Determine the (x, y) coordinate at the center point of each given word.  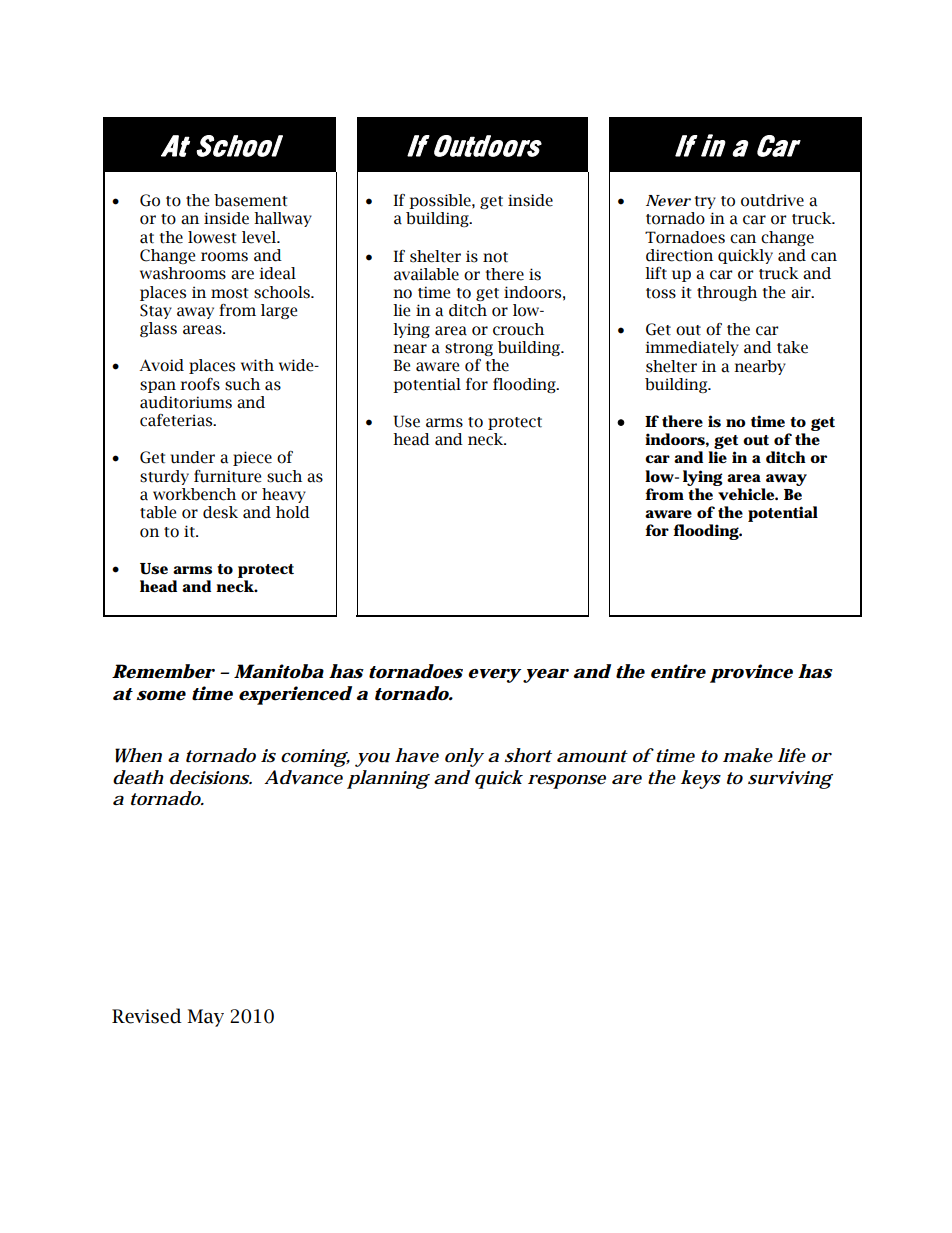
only (464, 757)
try (705, 202)
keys (701, 779)
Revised (147, 1016)
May (205, 1018)
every (494, 676)
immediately (692, 348)
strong (469, 349)
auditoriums (186, 402)
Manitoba (279, 671)
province (751, 673)
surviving (790, 780)
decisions (210, 777)
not (495, 257)
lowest (212, 237)
